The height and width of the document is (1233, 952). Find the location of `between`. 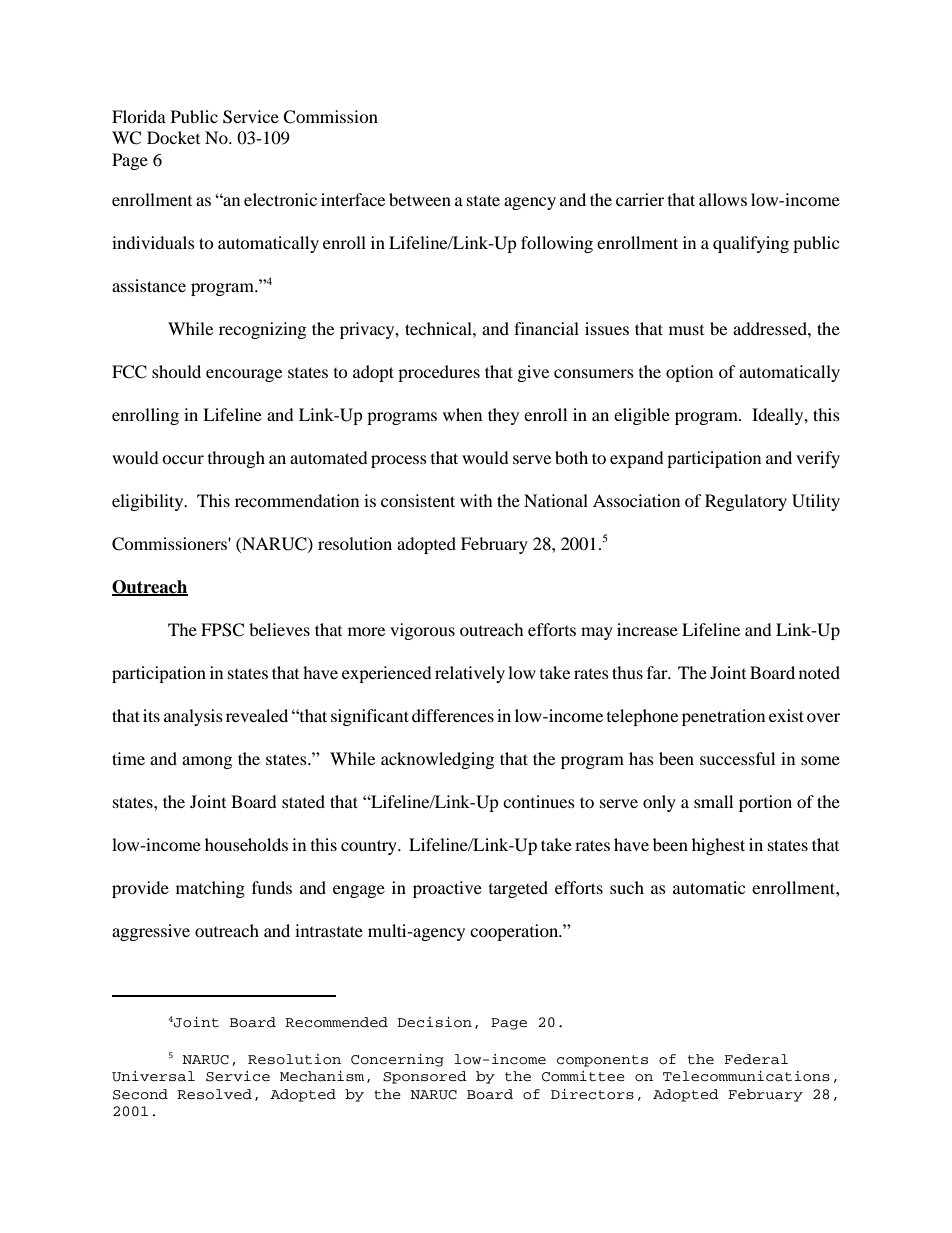

between is located at coordinates (420, 199).
